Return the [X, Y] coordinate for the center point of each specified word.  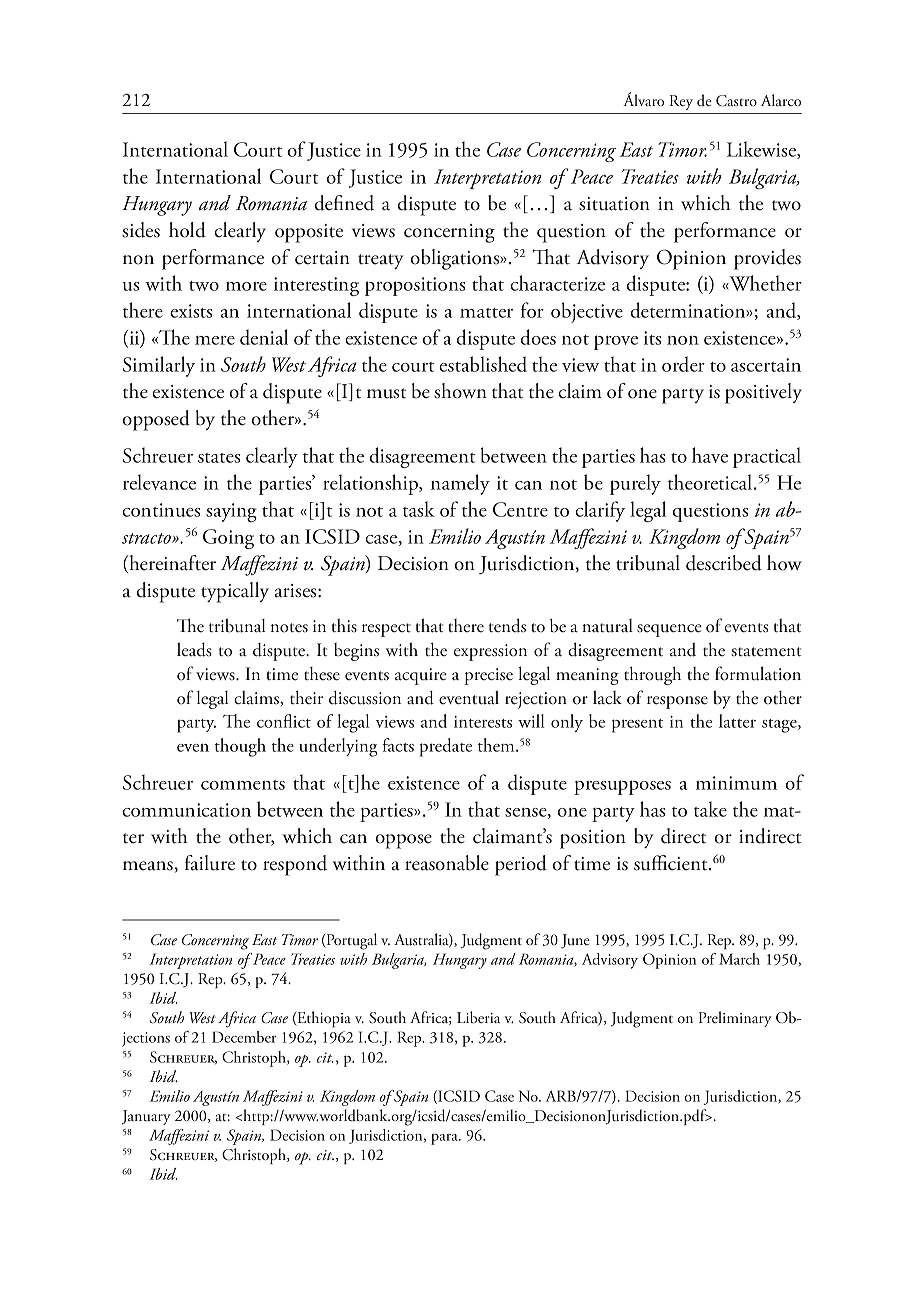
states [219, 458]
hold [187, 230]
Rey [681, 102]
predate [446, 747]
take [710, 809]
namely [460, 484]
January [146, 1117]
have [710, 455]
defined [344, 203]
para [445, 1139]
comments [243, 785]
